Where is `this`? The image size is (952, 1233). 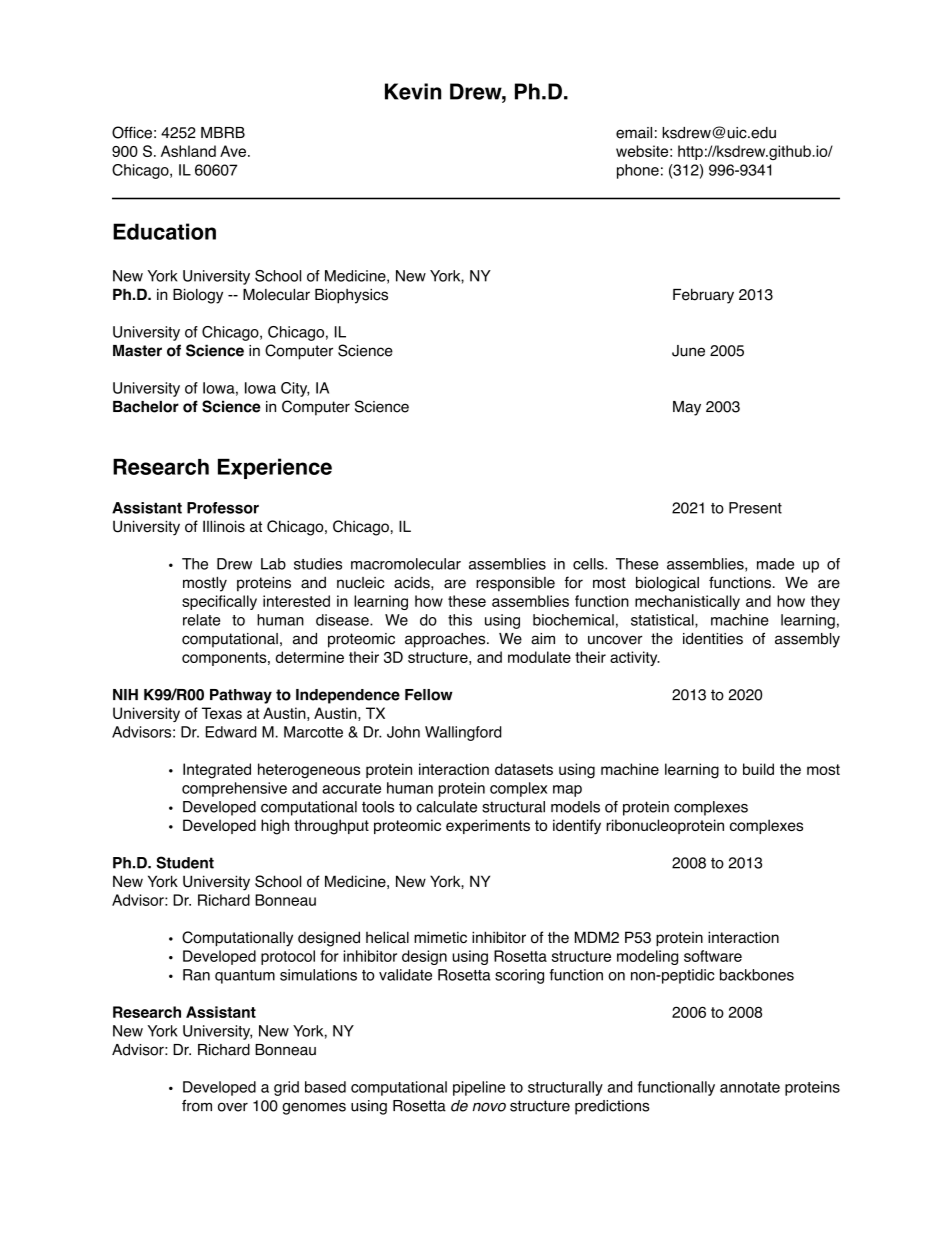
this is located at coordinates (460, 620).
